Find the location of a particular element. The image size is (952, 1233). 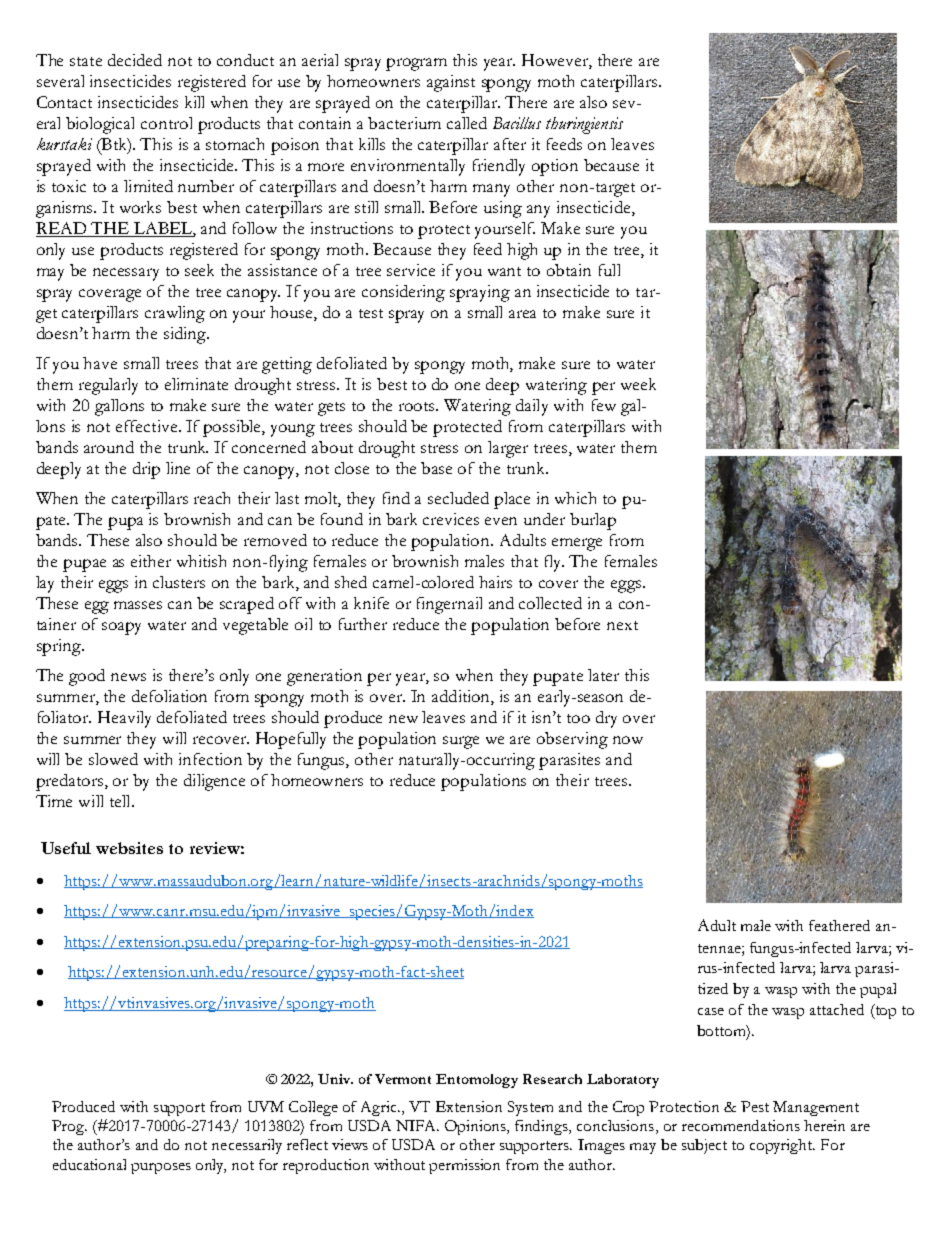

tell is located at coordinates (121, 801).
